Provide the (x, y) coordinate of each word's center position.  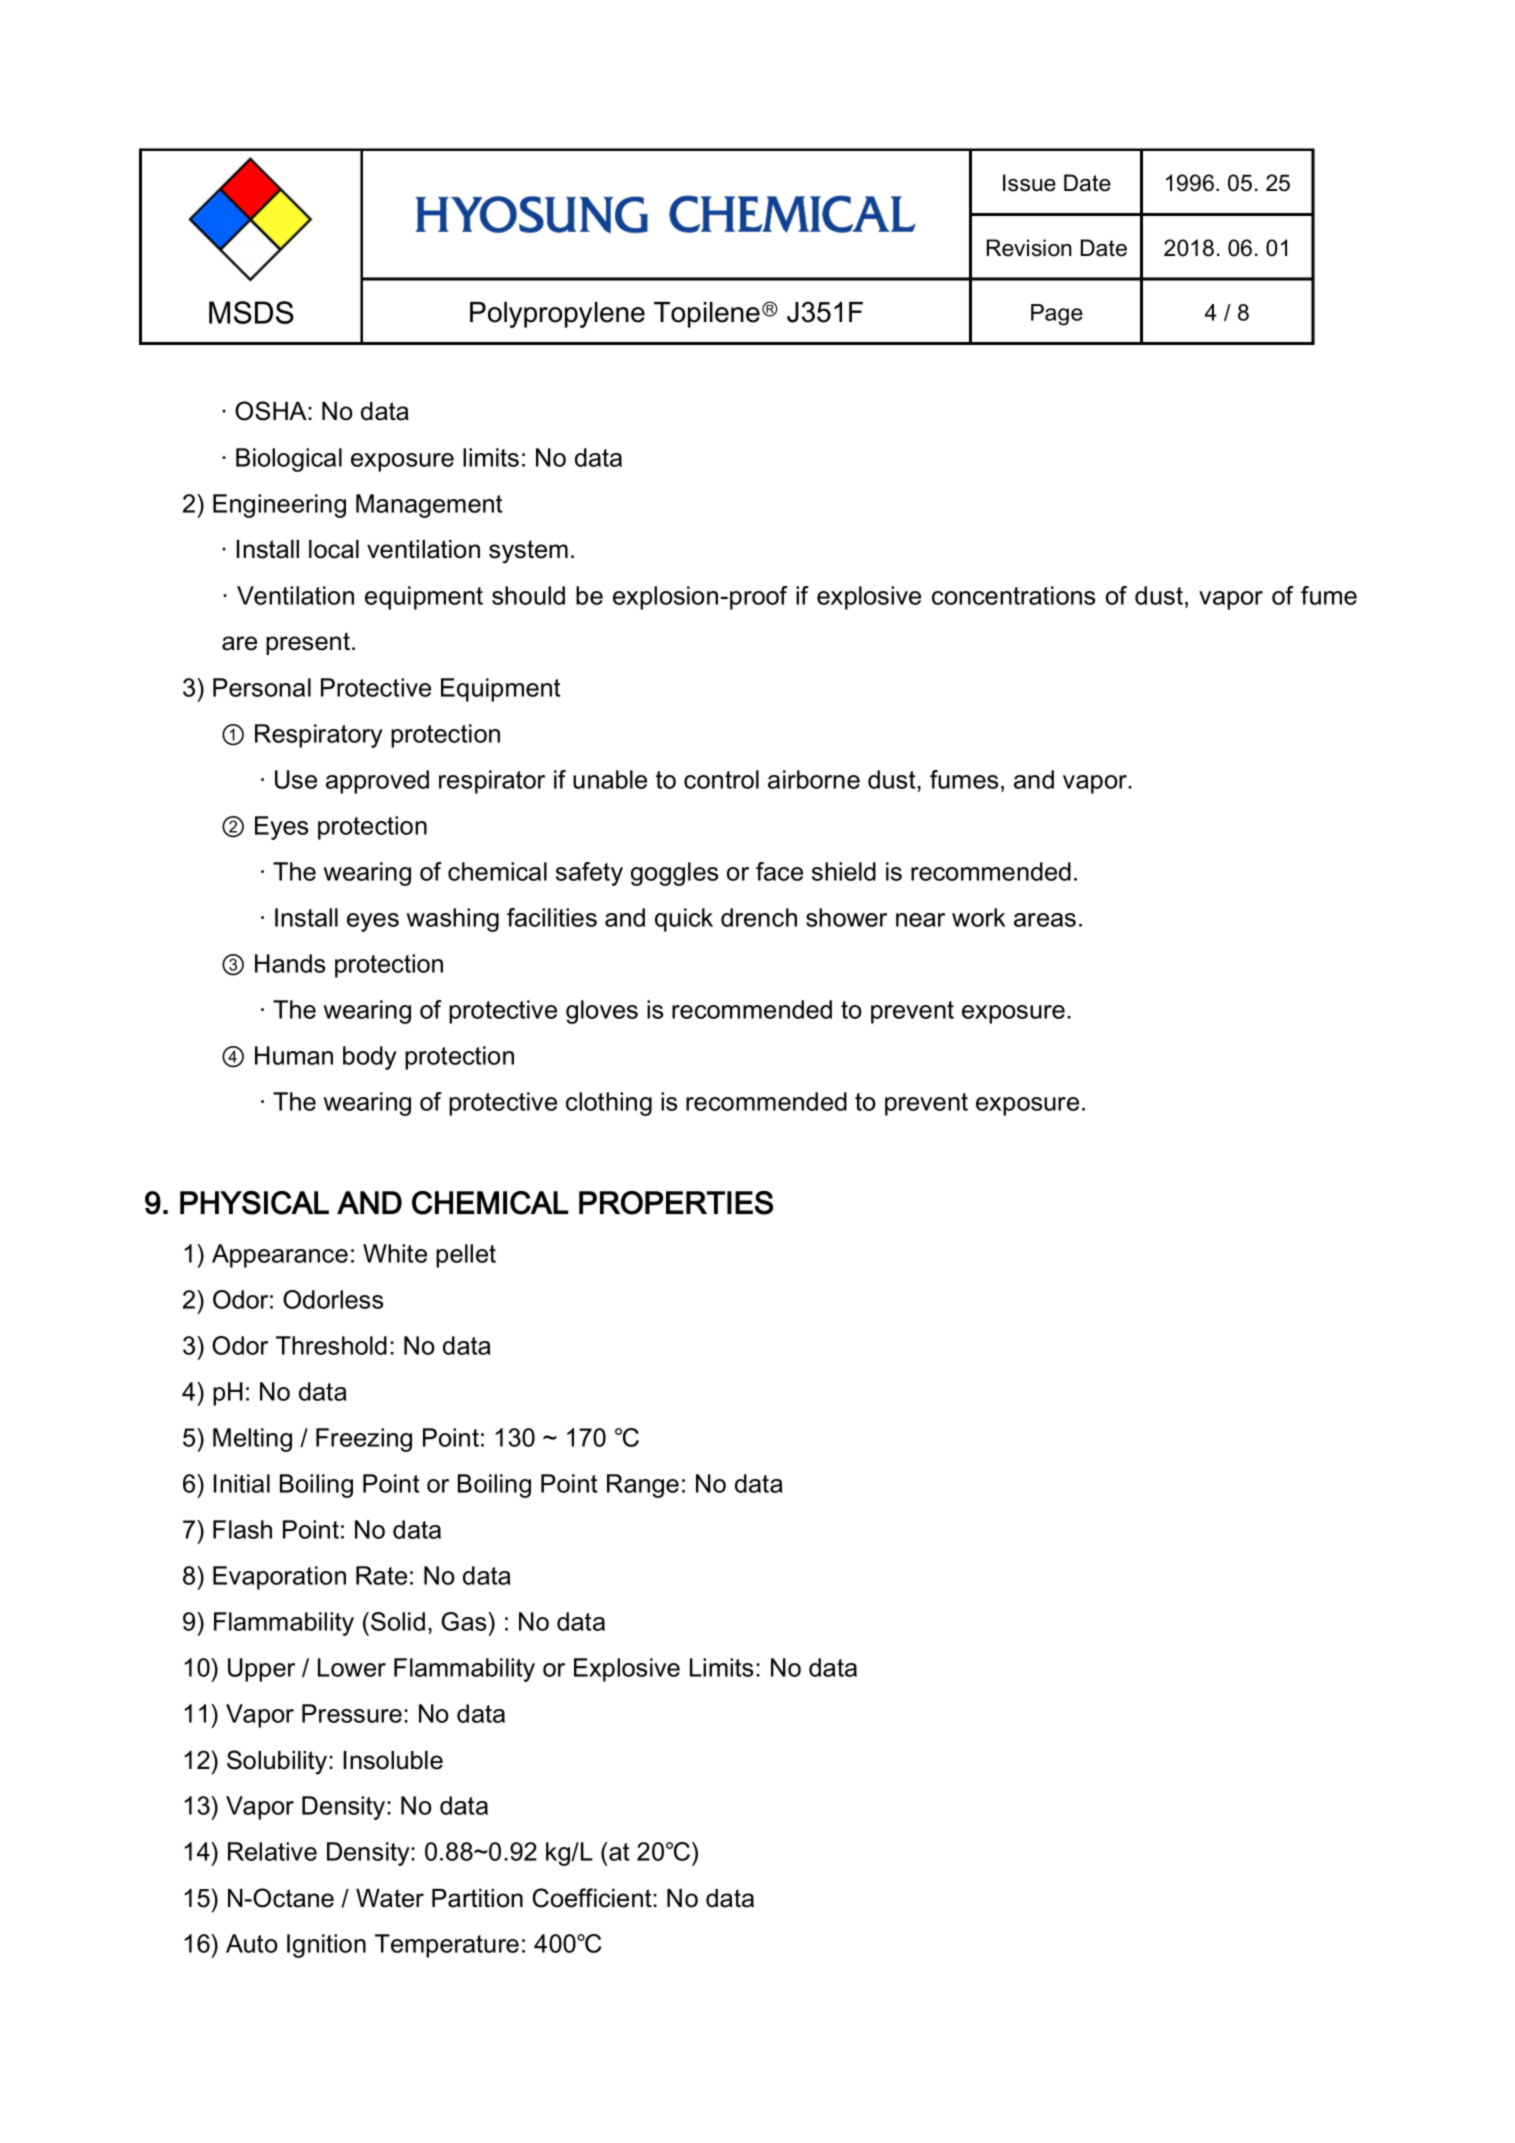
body (370, 1058)
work (979, 917)
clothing (609, 1104)
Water (390, 1898)
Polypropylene (557, 315)
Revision (1029, 248)
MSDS (251, 312)
